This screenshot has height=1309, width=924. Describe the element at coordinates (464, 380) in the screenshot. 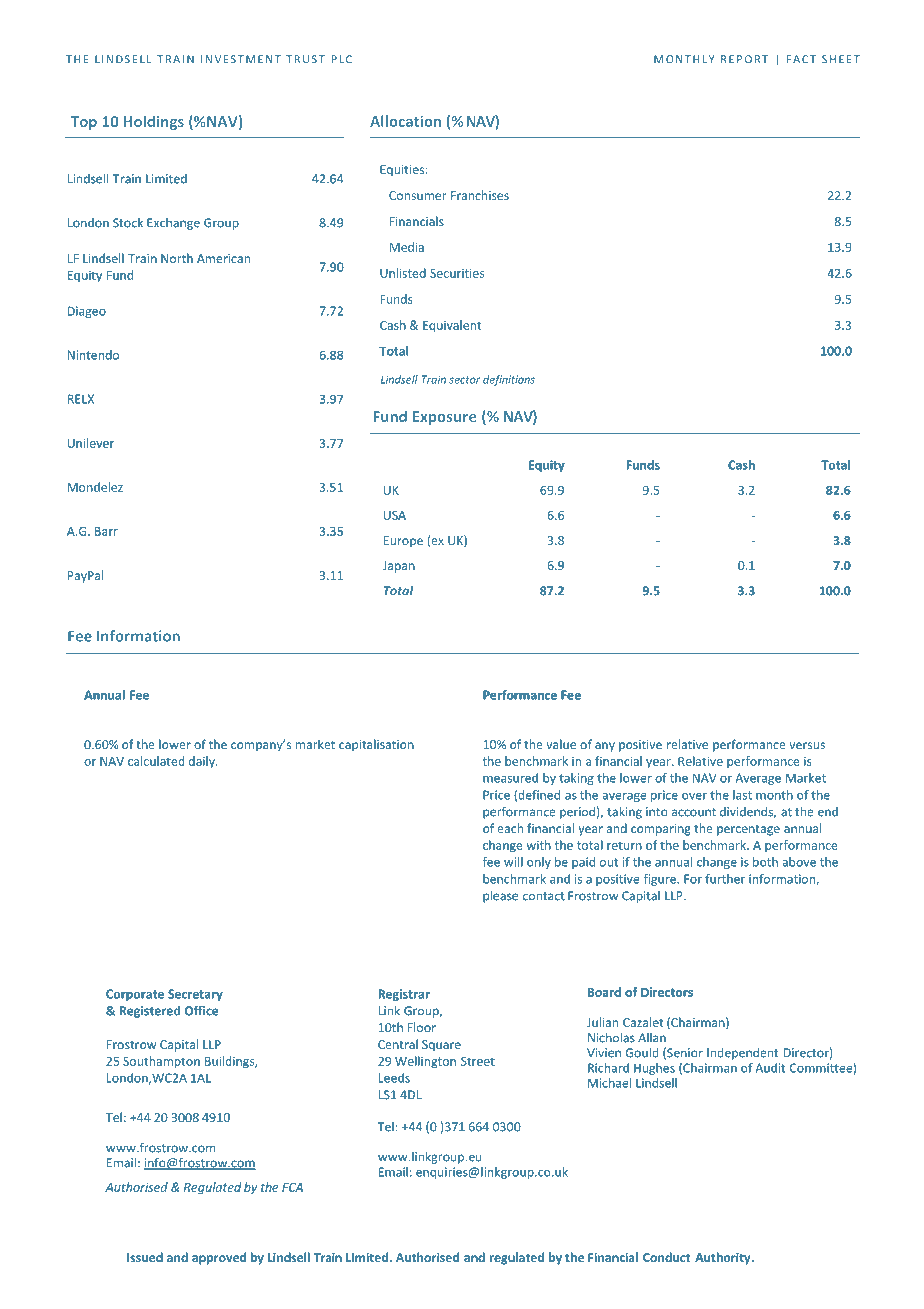

I see `sector` at that location.
